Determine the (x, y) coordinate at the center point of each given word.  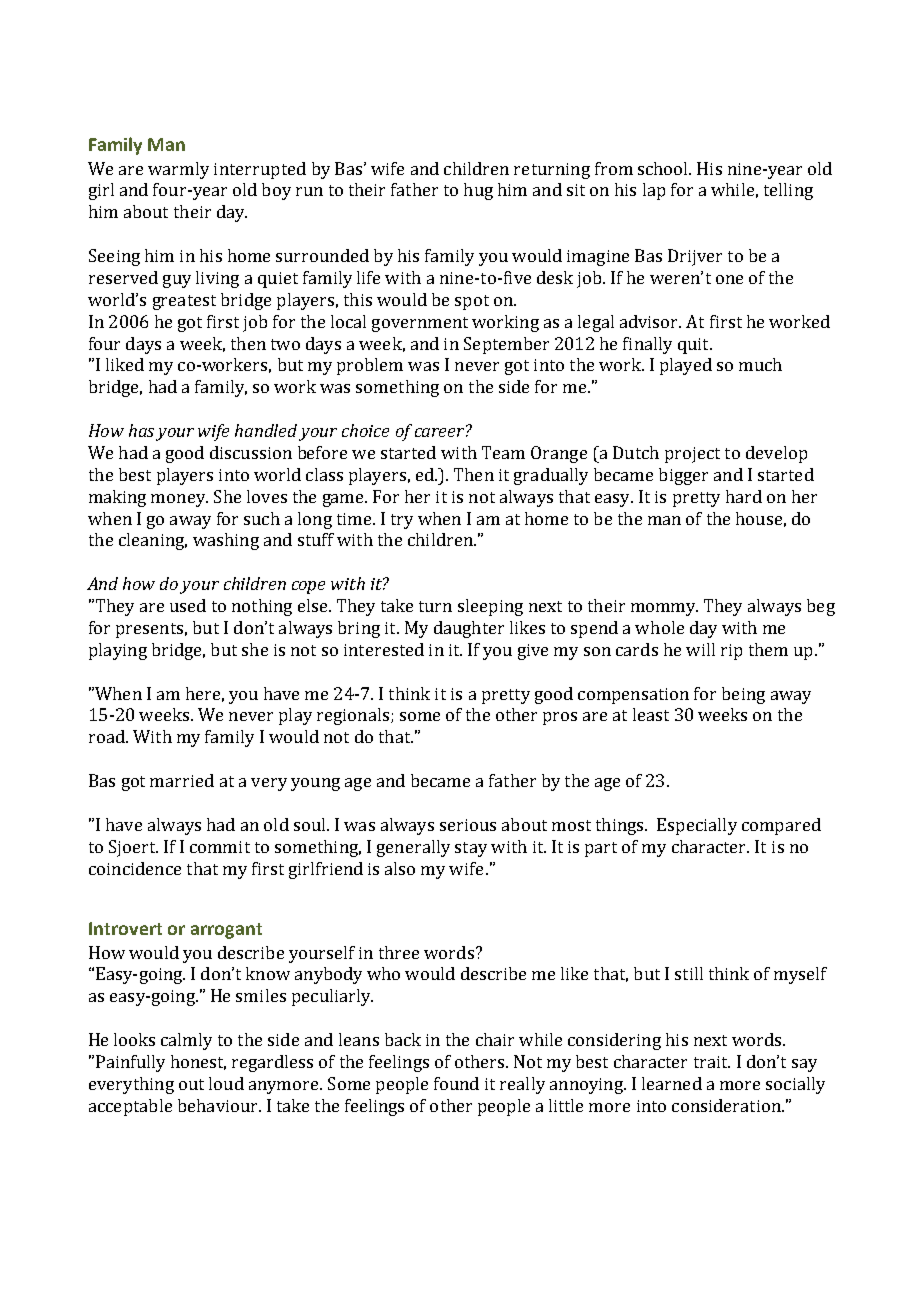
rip (731, 652)
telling (788, 191)
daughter (469, 629)
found (456, 1083)
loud (226, 1083)
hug (478, 191)
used (188, 605)
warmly (178, 170)
